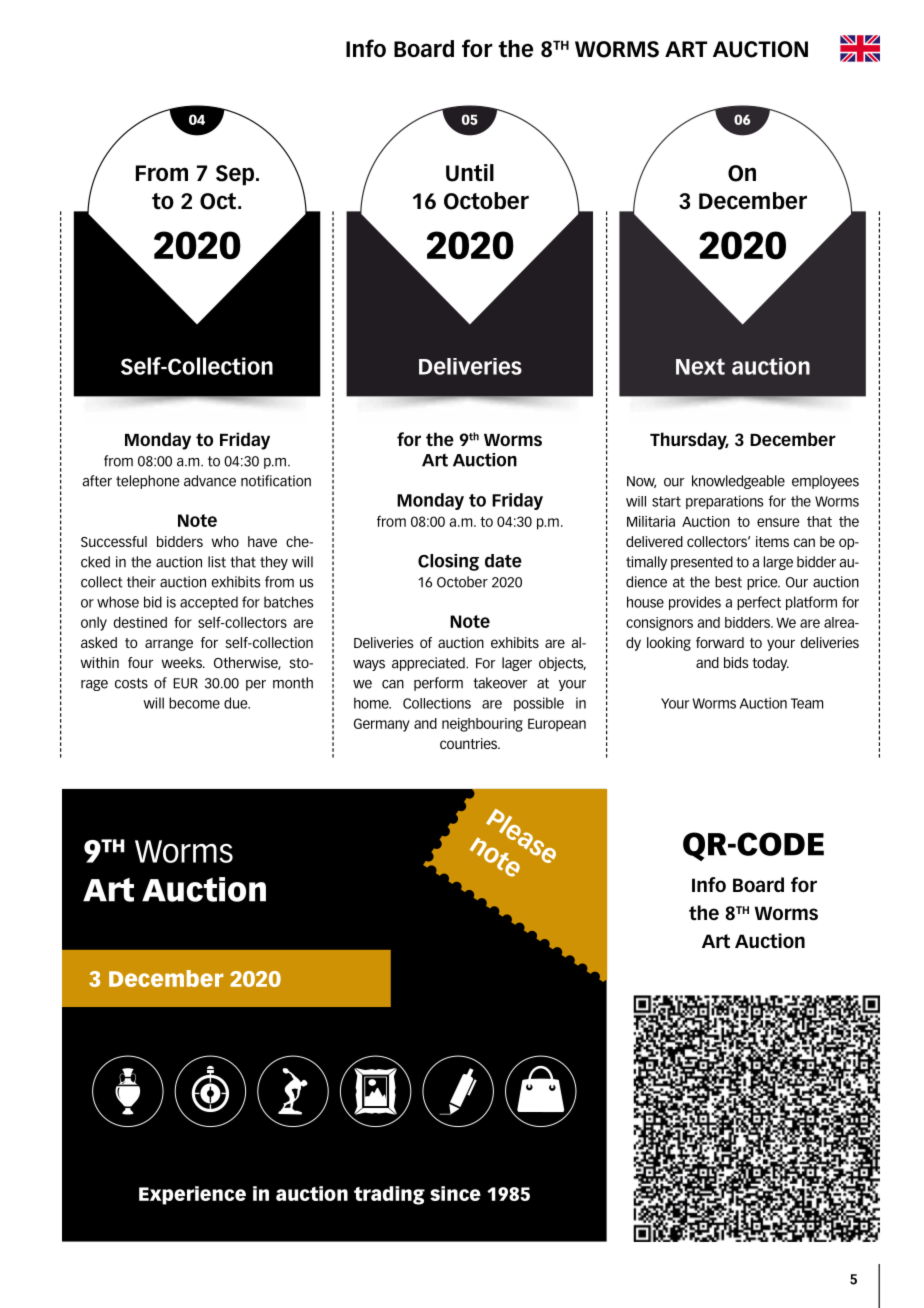  What do you see at coordinates (237, 703) in the page?
I see `due` at bounding box center [237, 703].
